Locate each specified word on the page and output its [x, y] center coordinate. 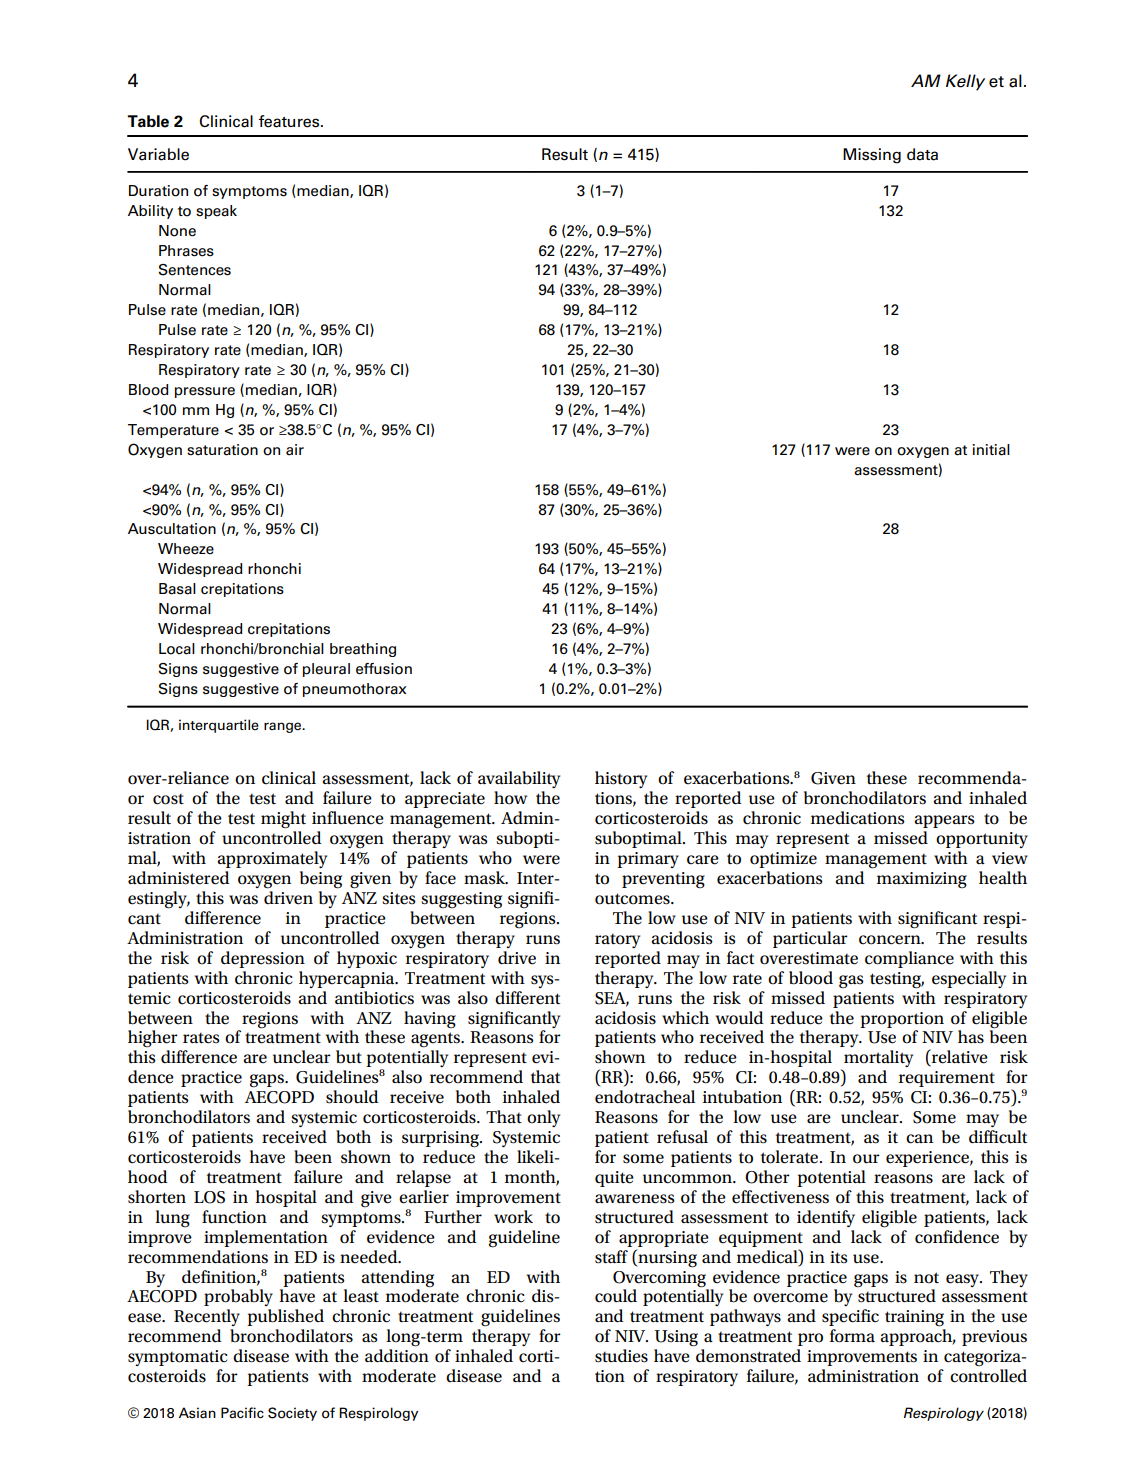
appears [944, 821]
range [284, 727]
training [914, 1318]
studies [621, 1356]
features [290, 121]
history [621, 779]
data [922, 154]
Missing [872, 156]
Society [292, 1414]
